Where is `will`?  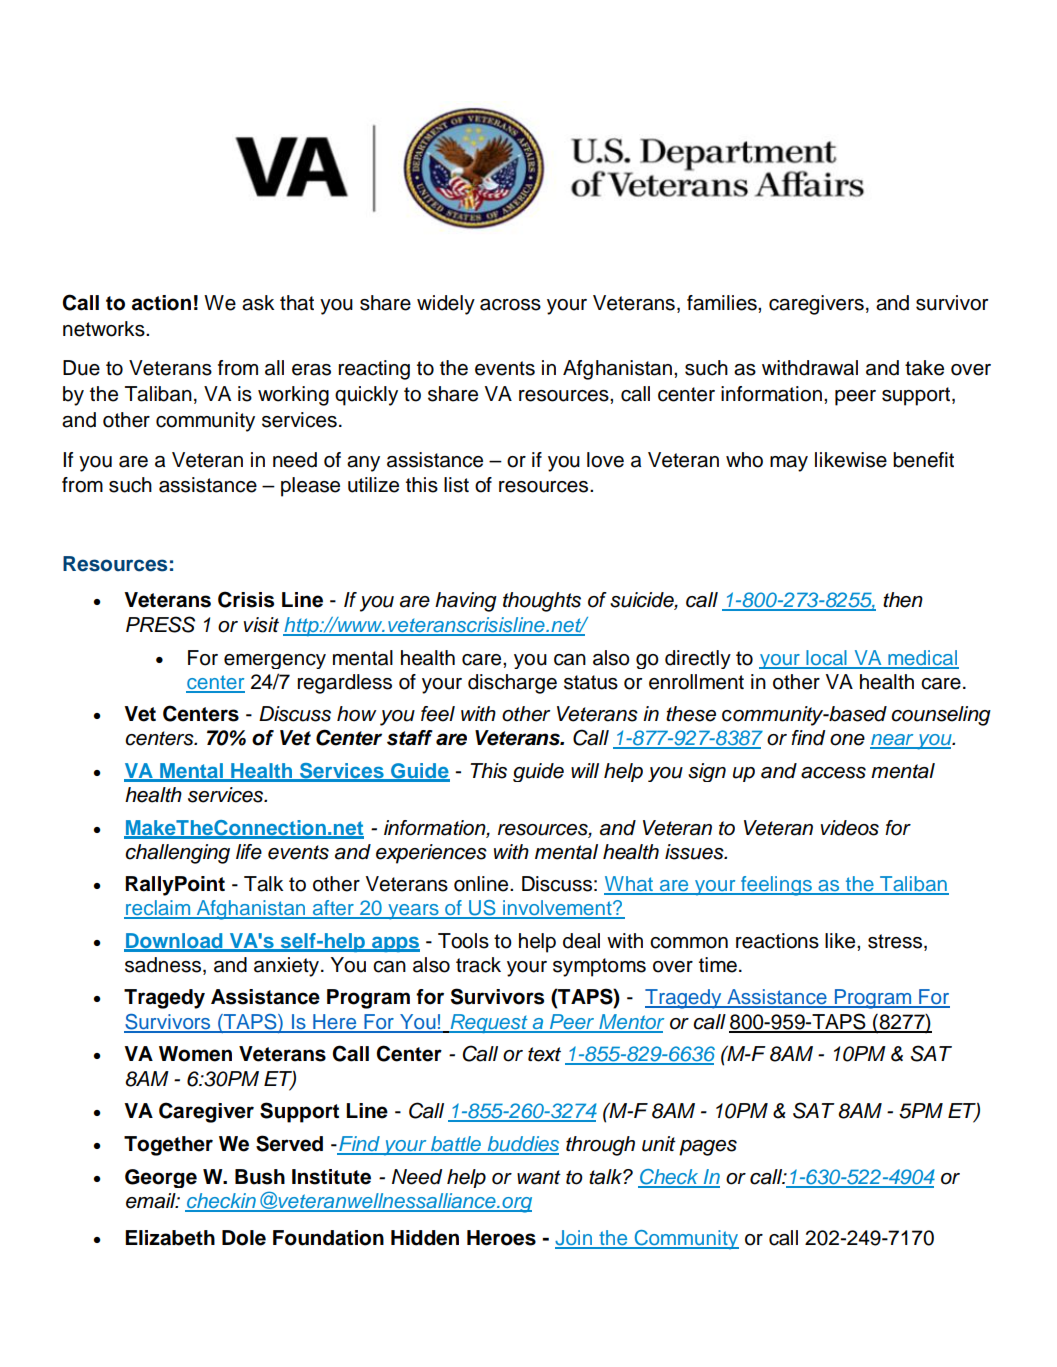 will is located at coordinates (585, 770).
